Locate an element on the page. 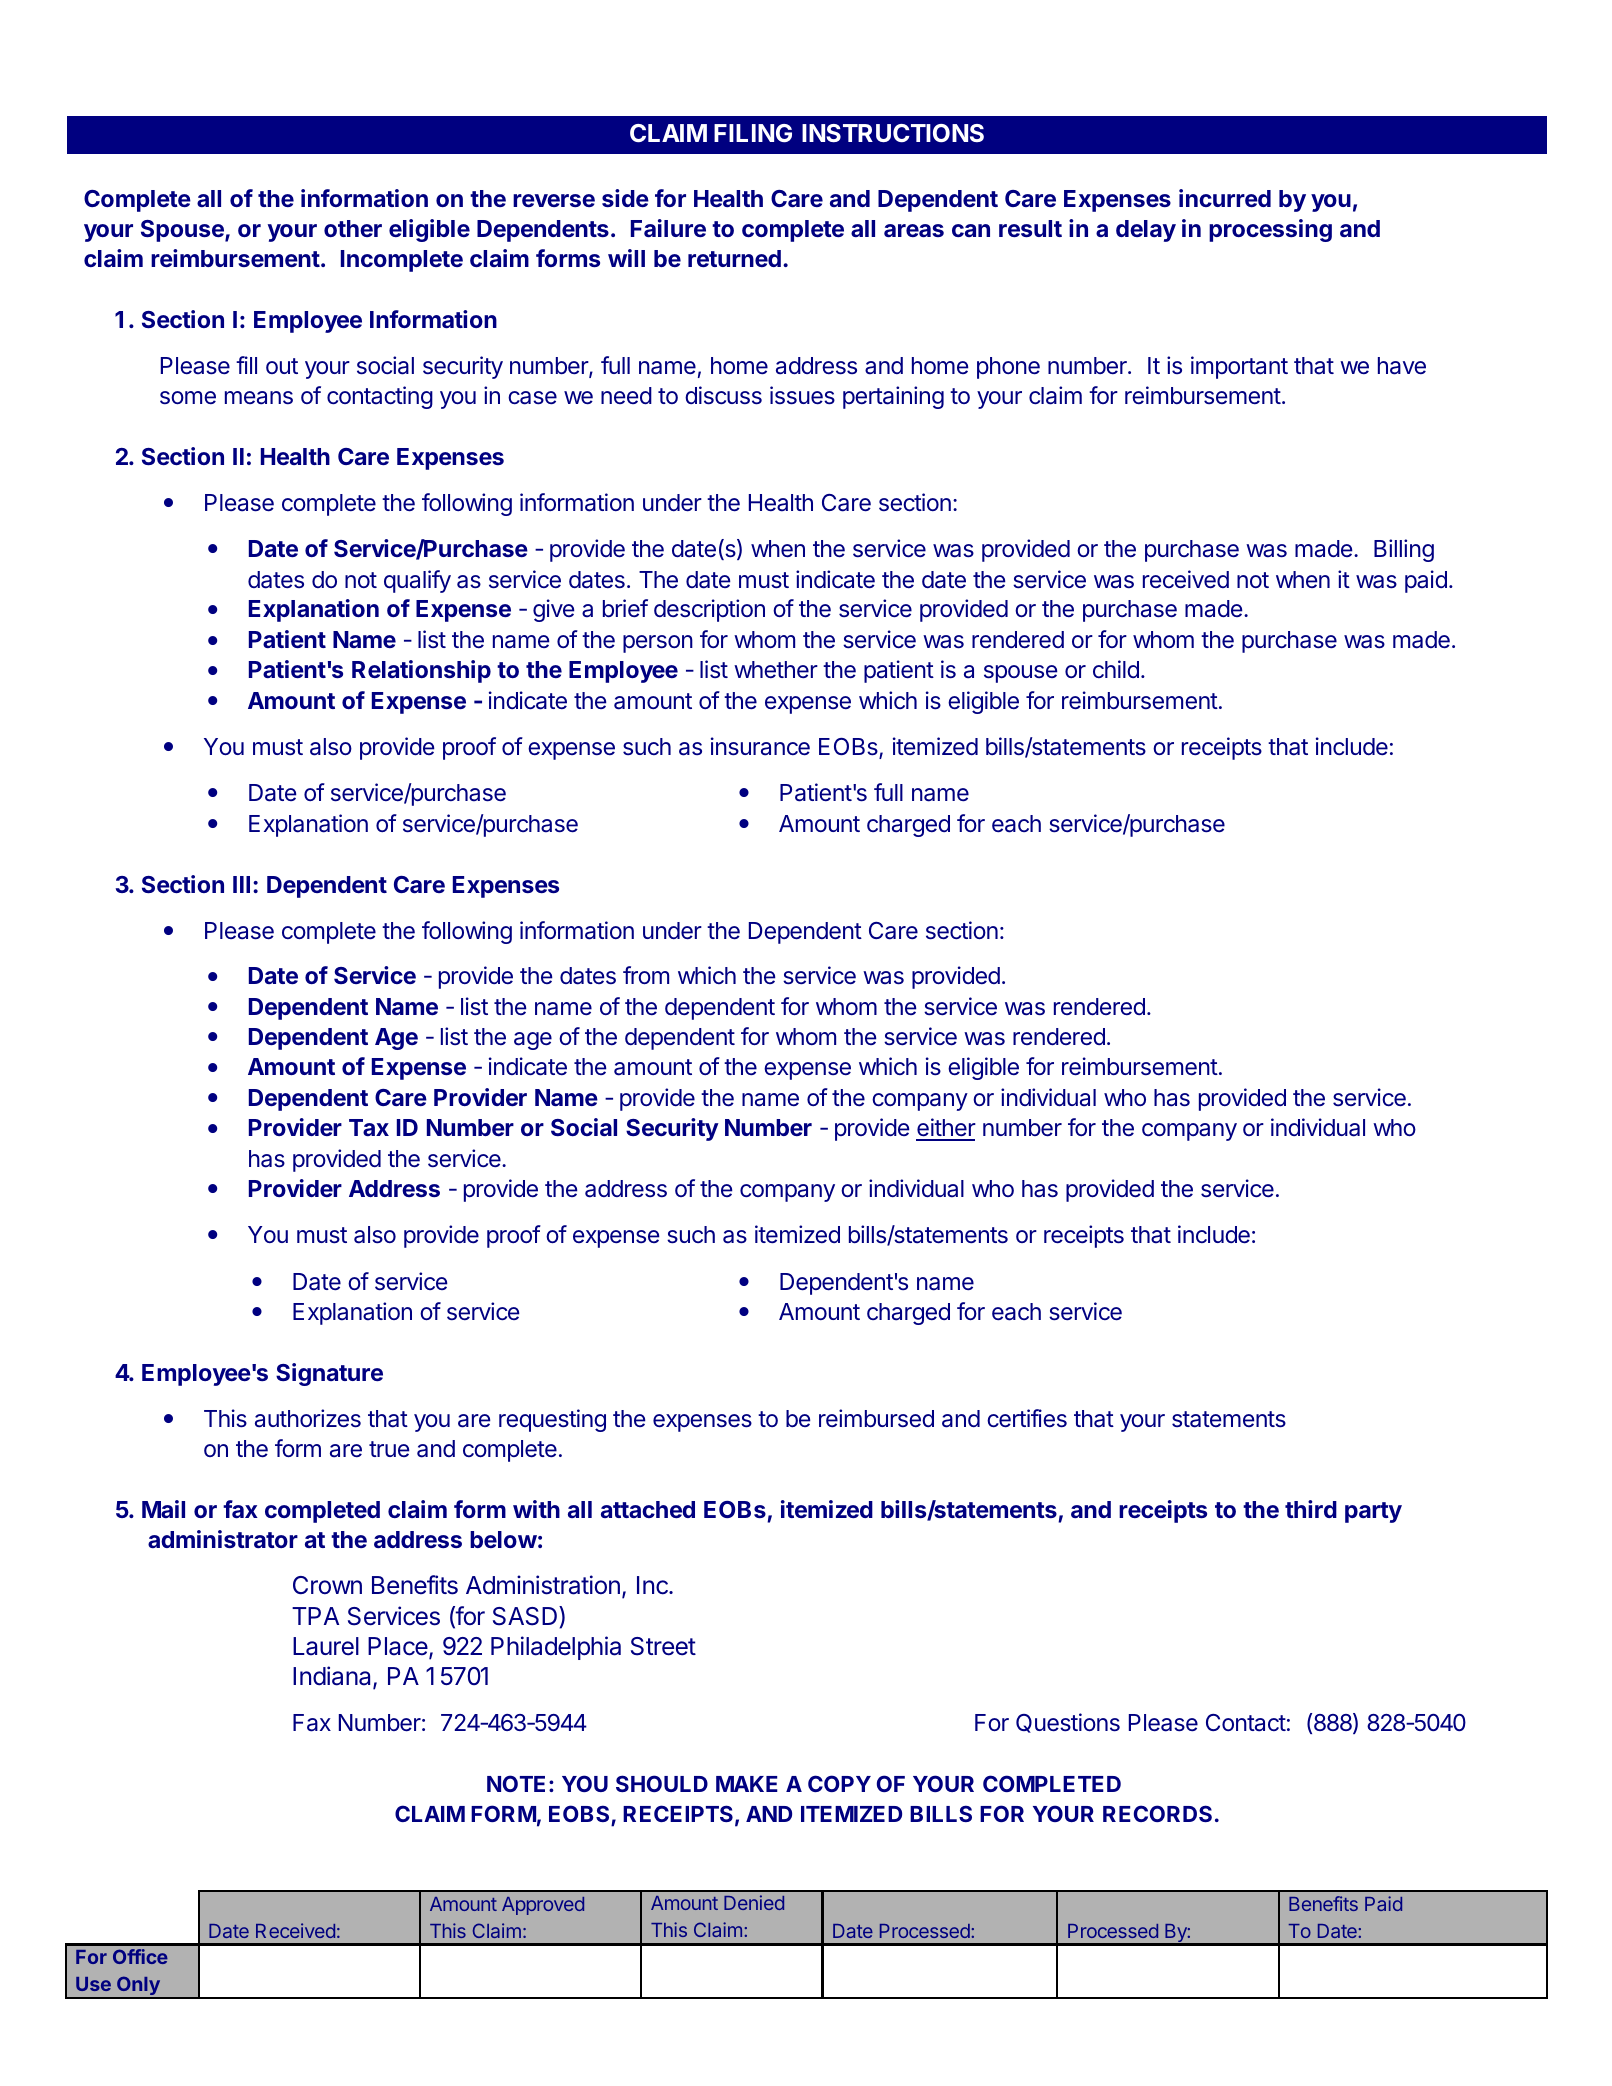  Office is located at coordinates (140, 1956).
